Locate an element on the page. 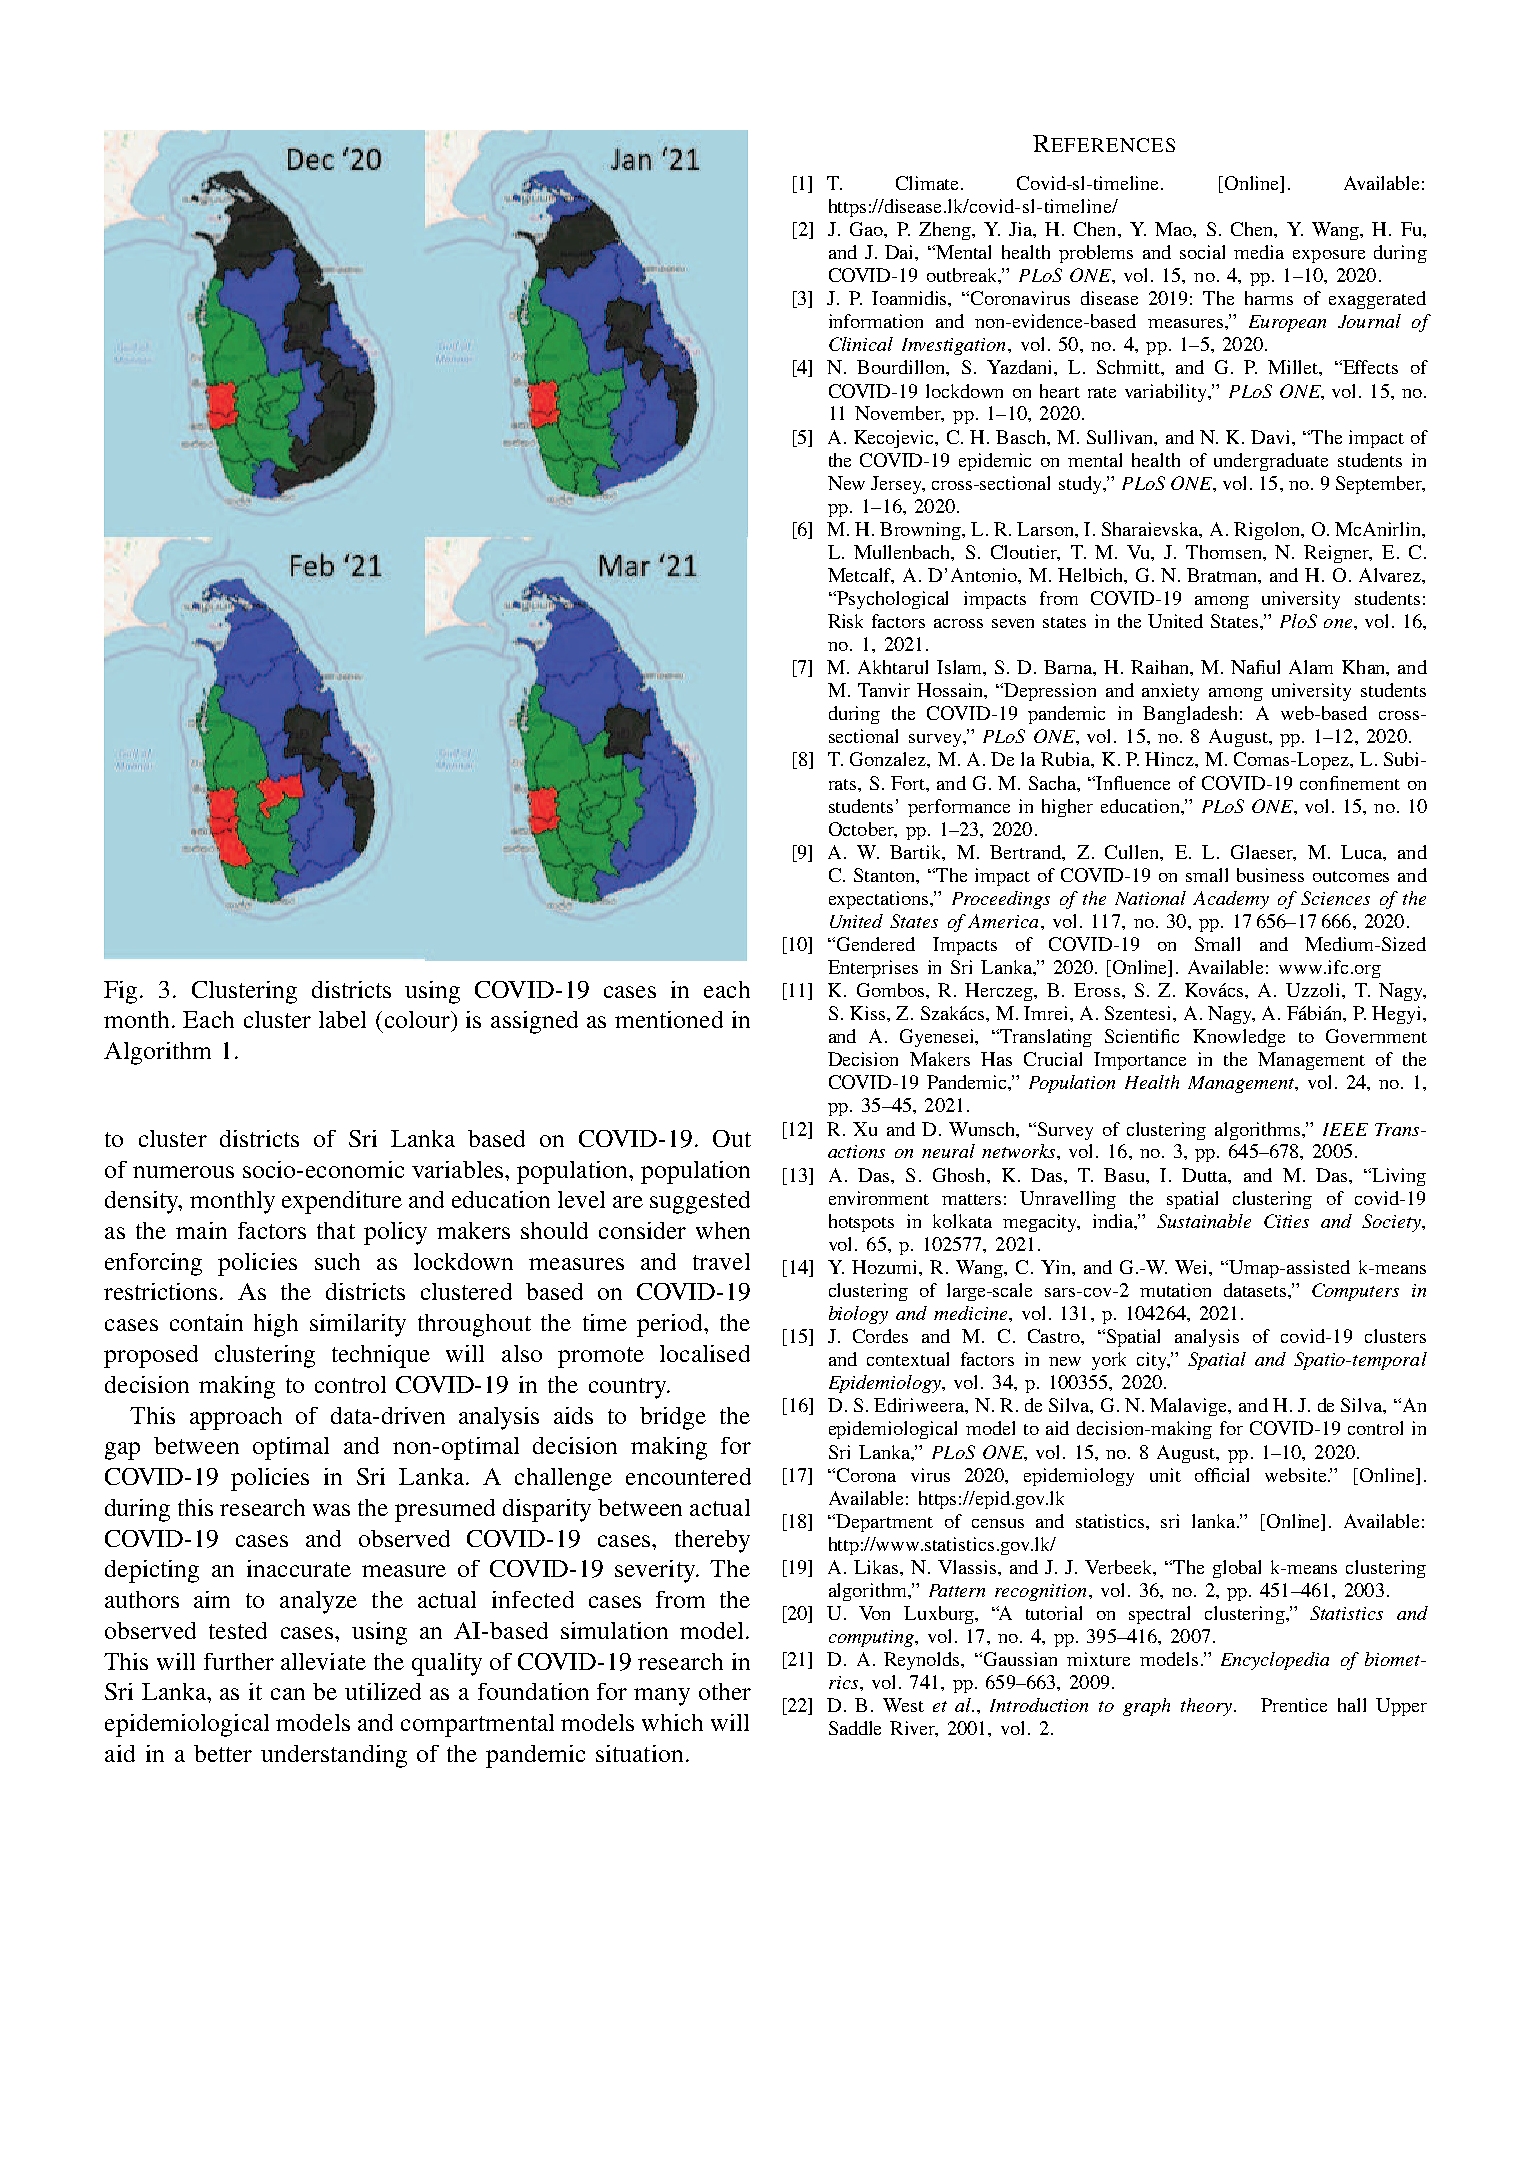  label is located at coordinates (342, 1019).
